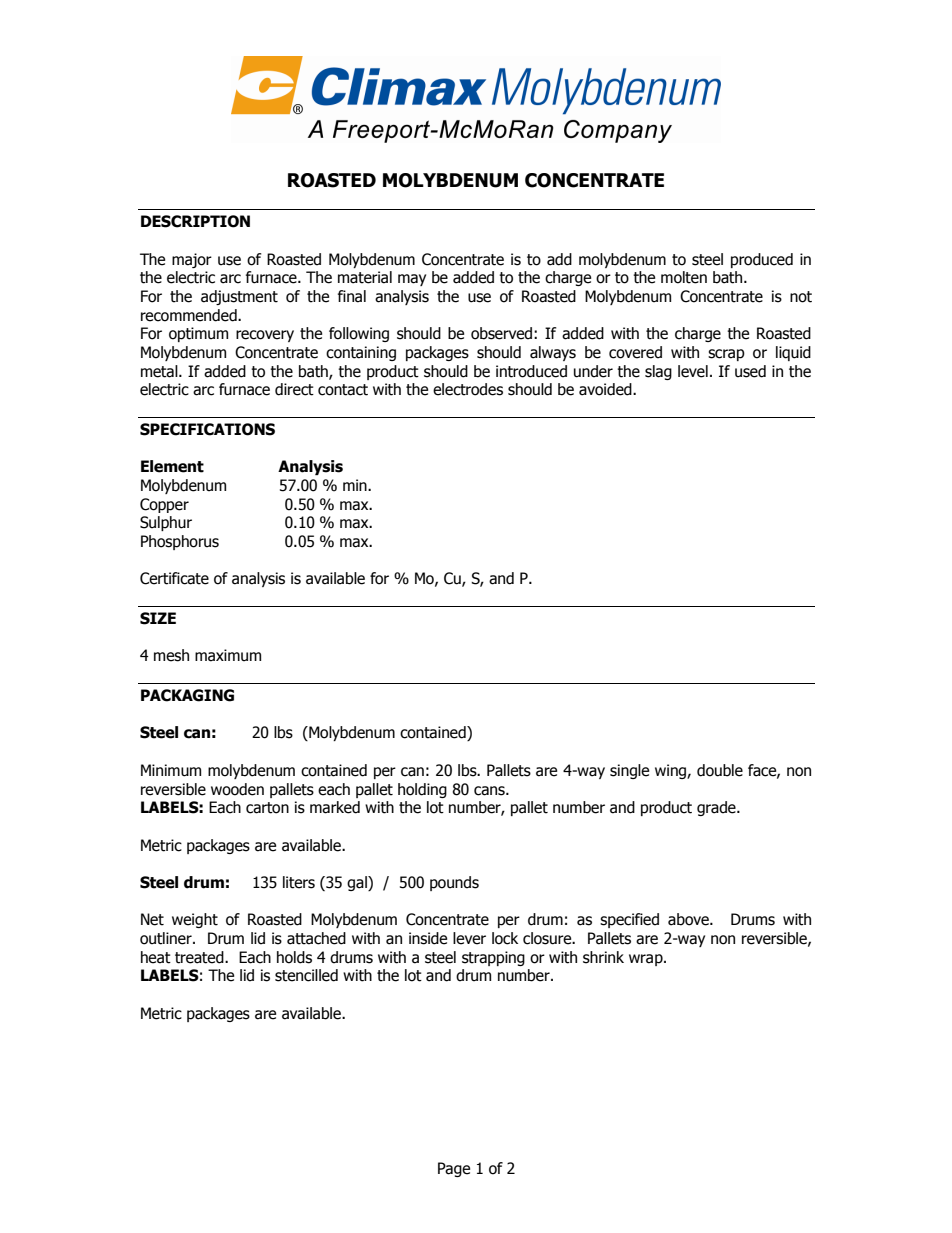 The height and width of the screenshot is (1233, 952). What do you see at coordinates (412, 280) in the screenshot?
I see `may` at bounding box center [412, 280].
